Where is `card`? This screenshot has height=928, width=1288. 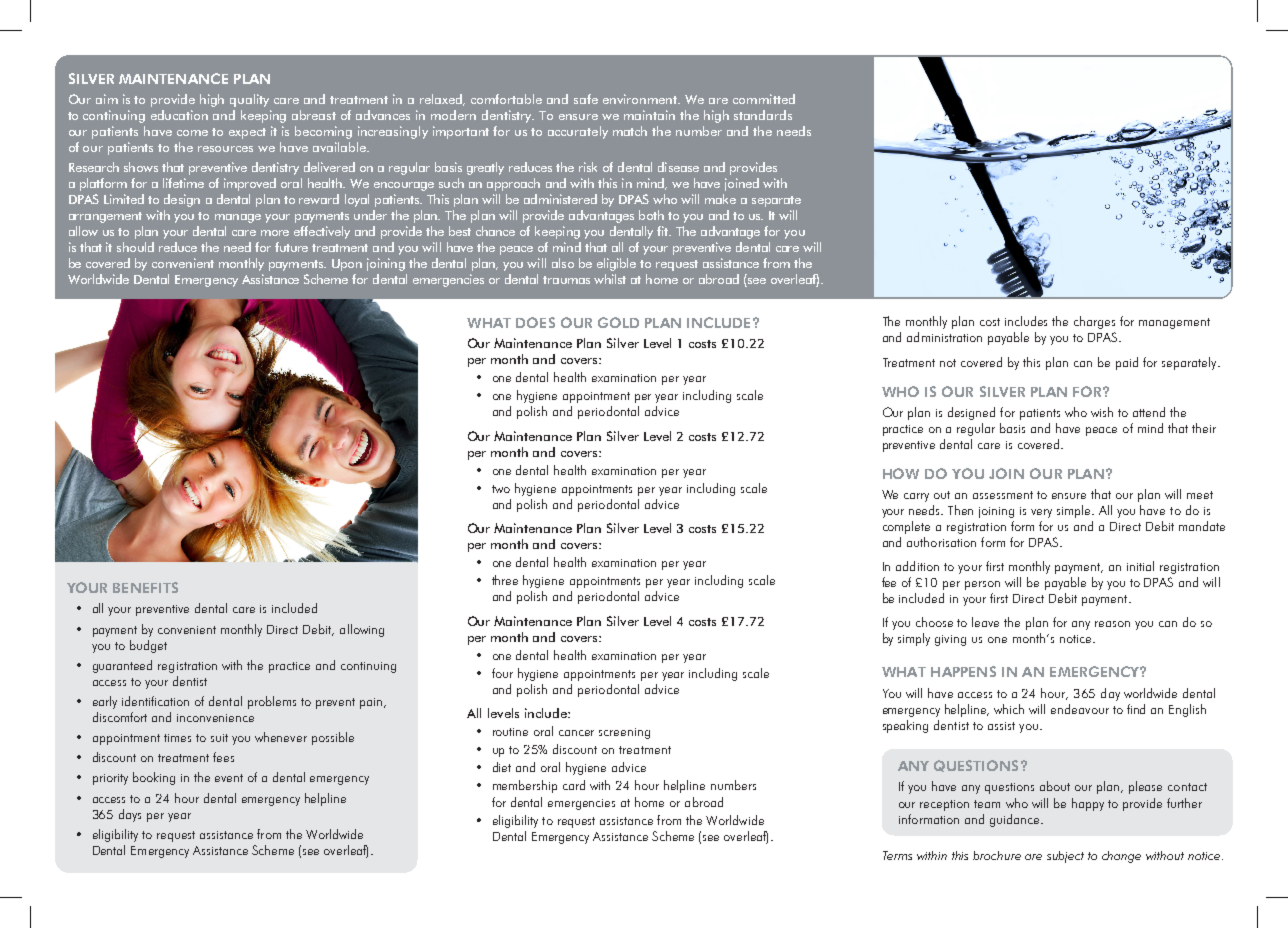
card is located at coordinates (574, 785).
